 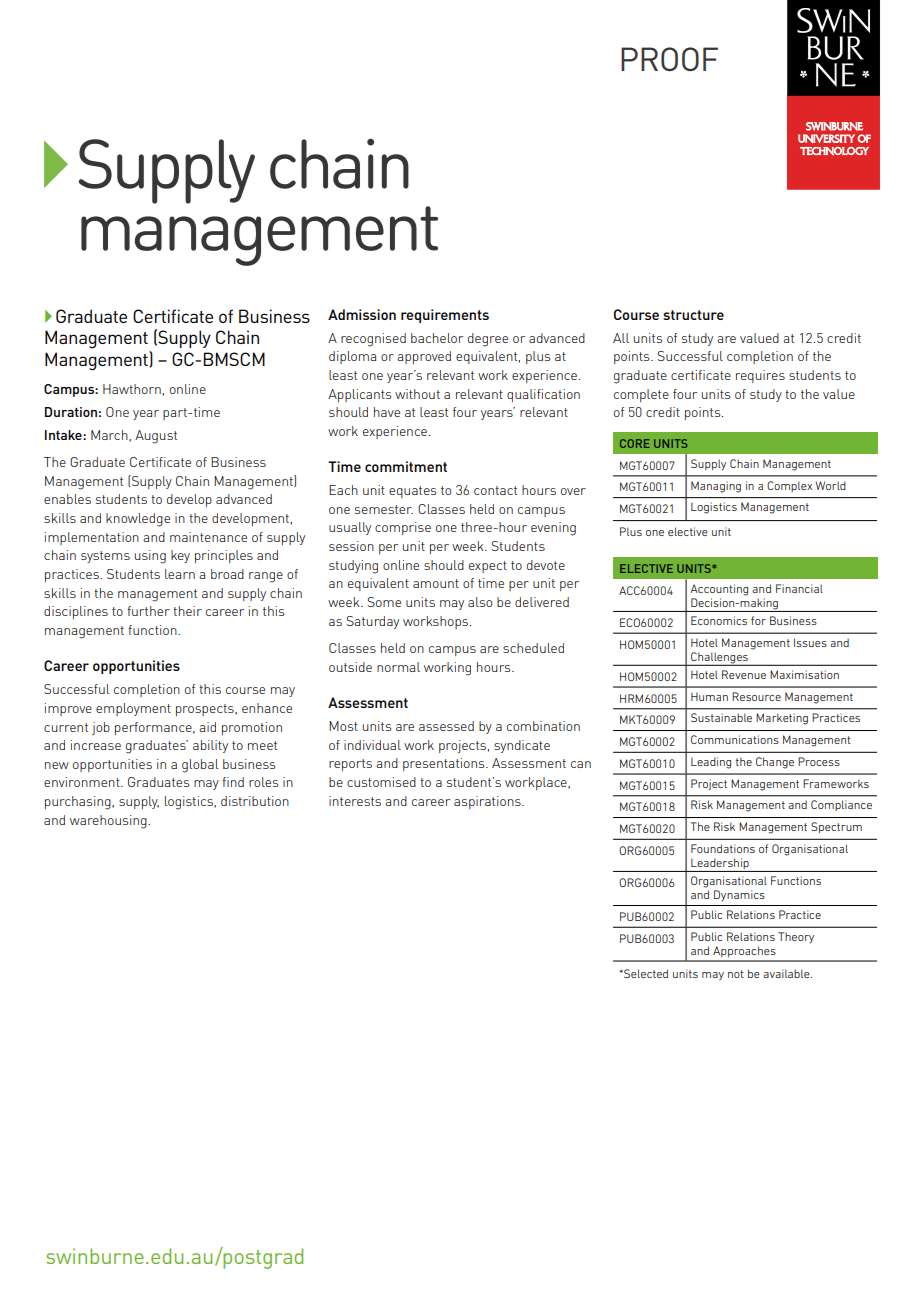 I want to click on normal, so click(x=398, y=667).
